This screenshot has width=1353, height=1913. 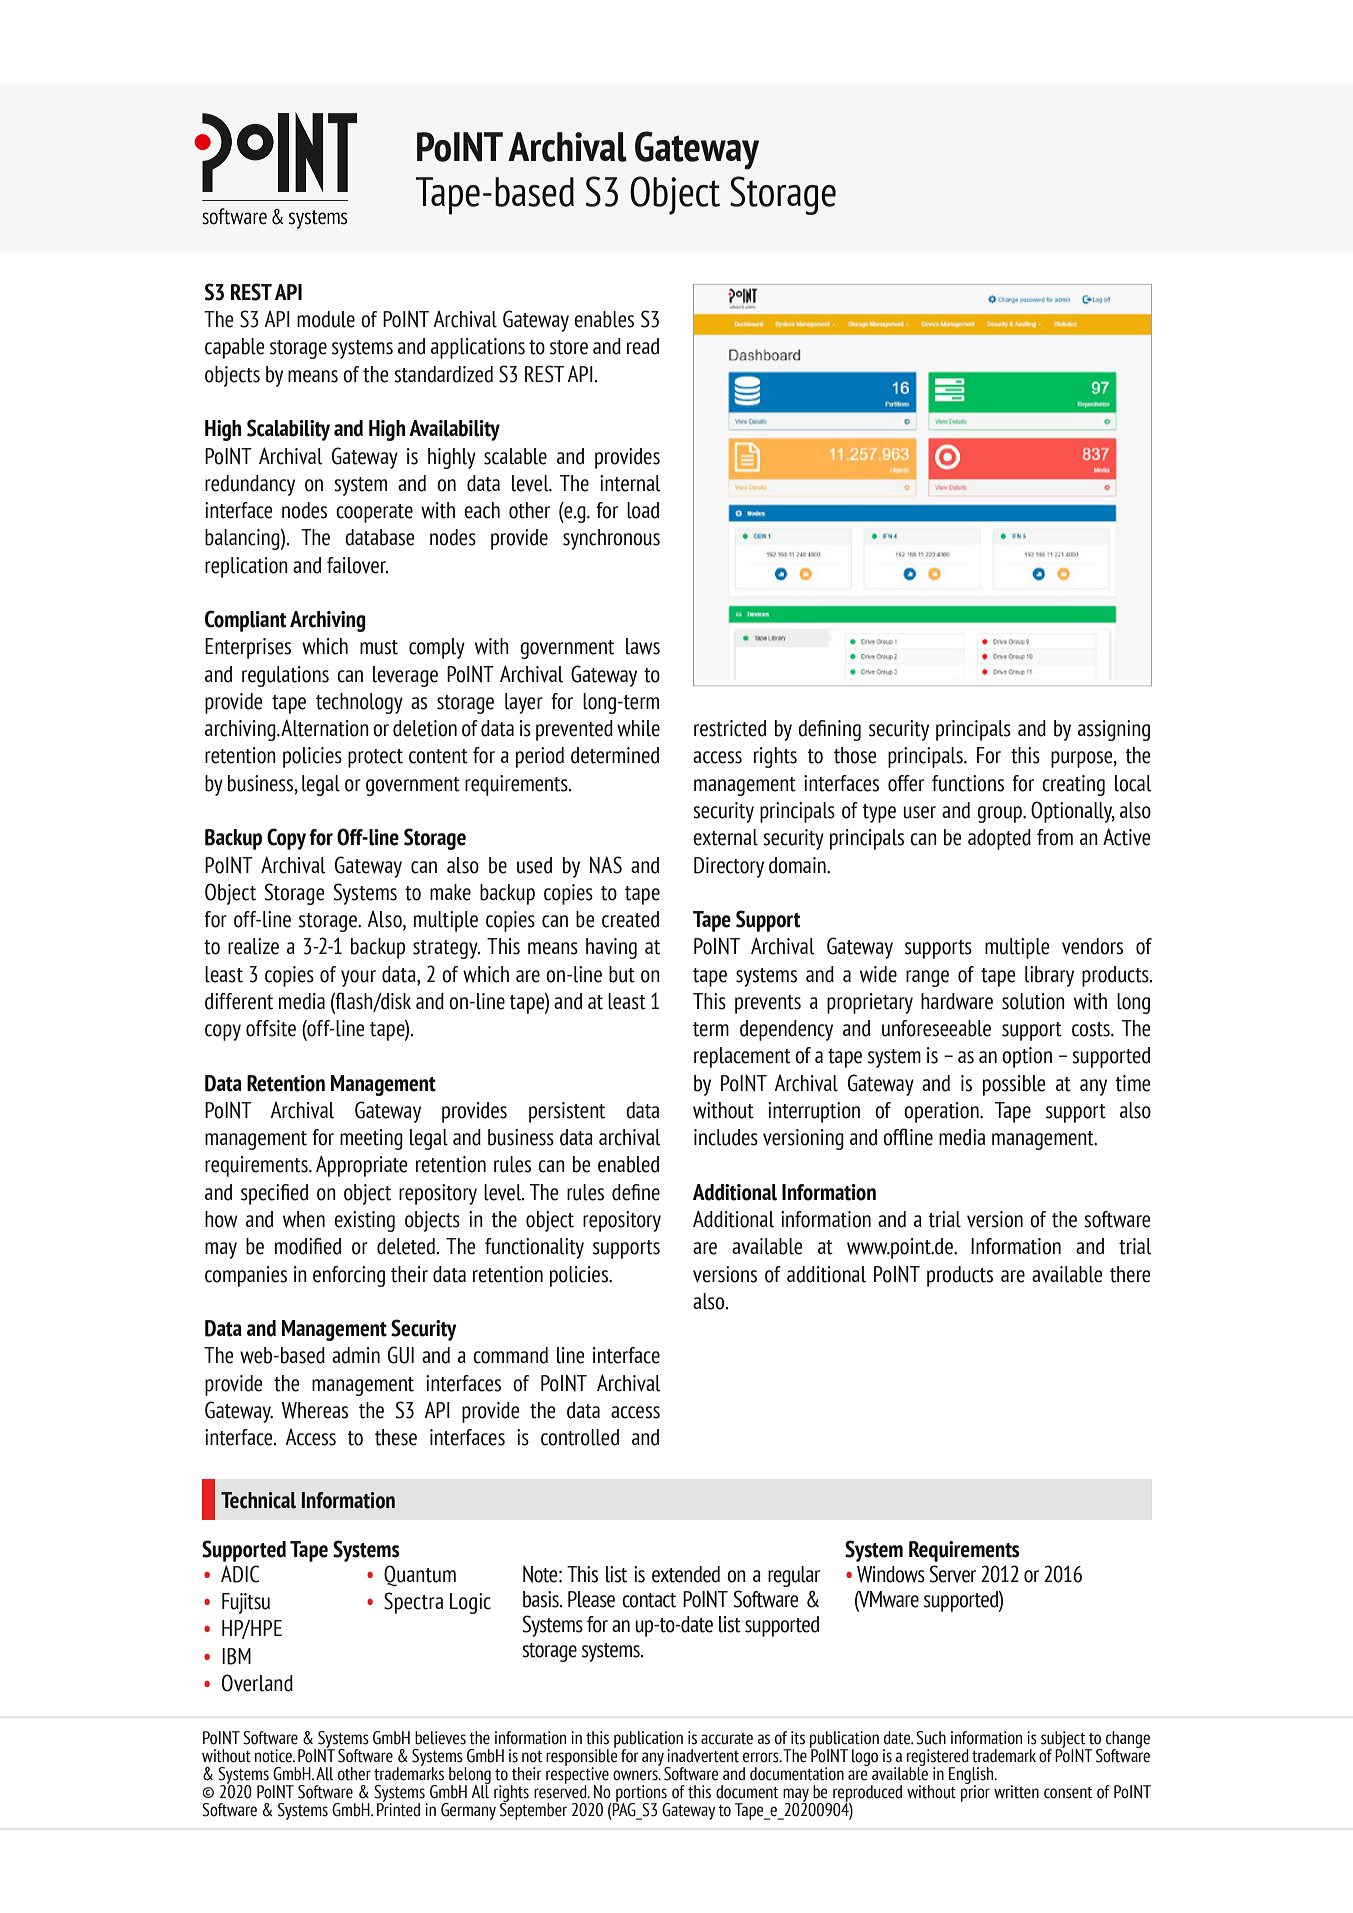 I want to click on enforcing, so click(x=349, y=1276).
